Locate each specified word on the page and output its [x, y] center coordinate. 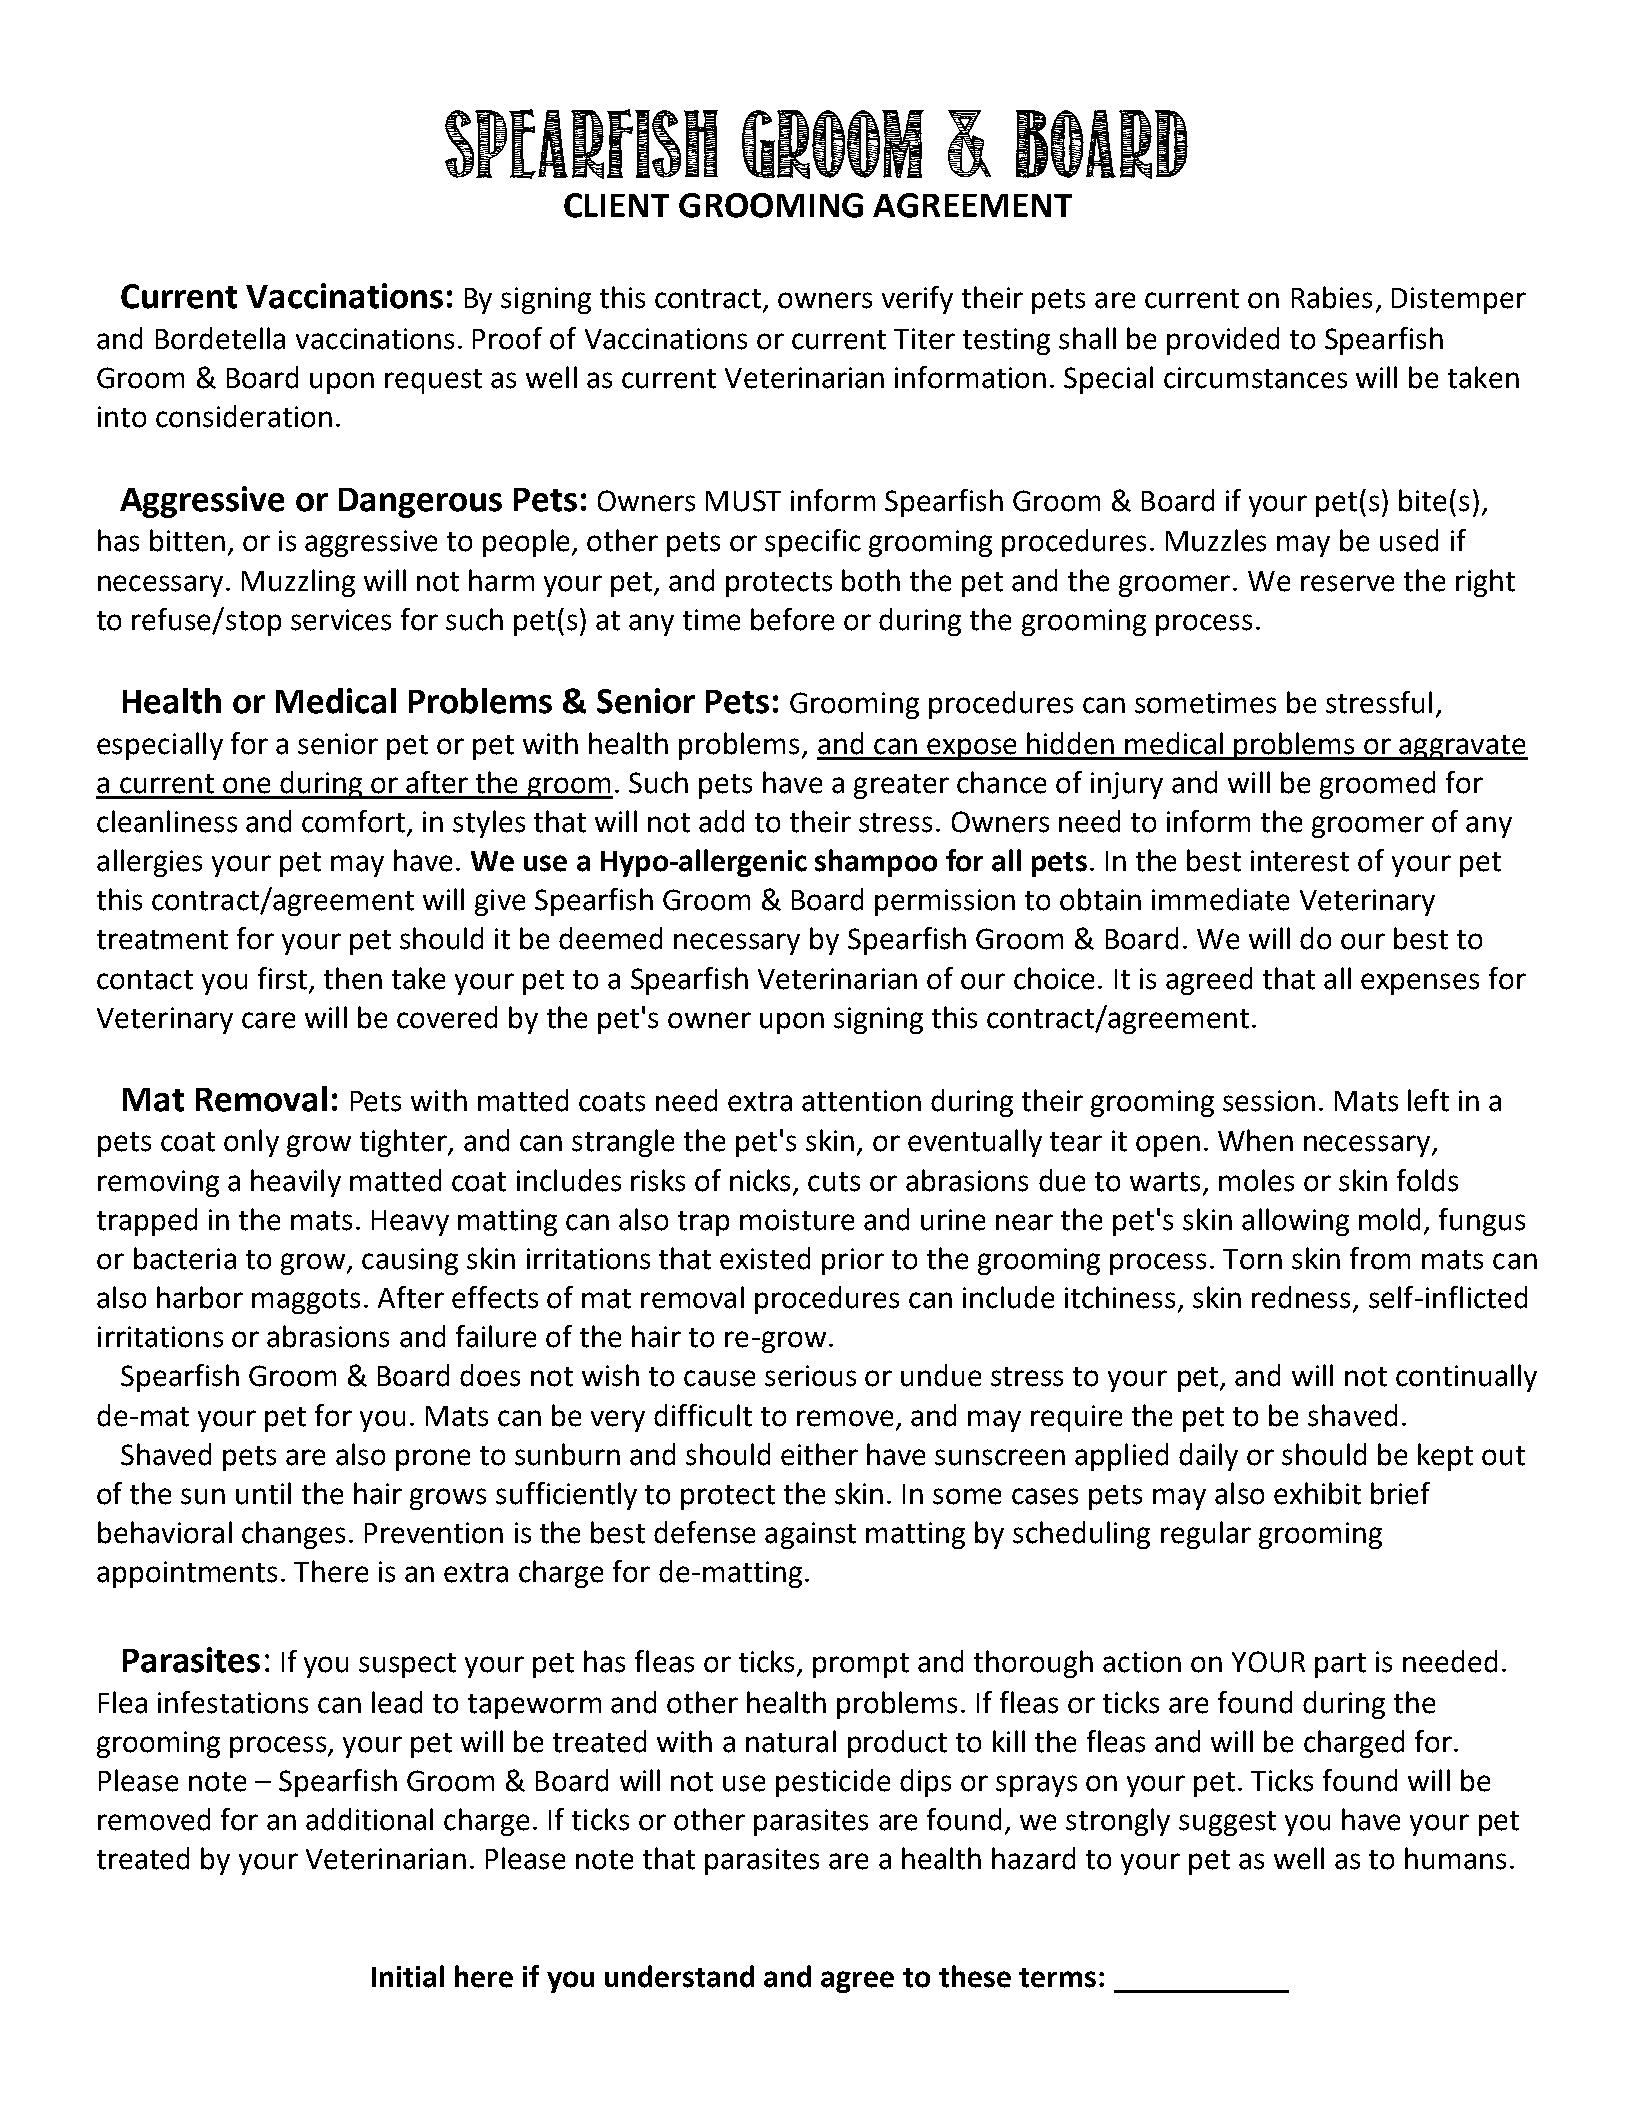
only [251, 1143]
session [1269, 1101]
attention [861, 1101]
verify [917, 300]
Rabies [1332, 297]
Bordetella [220, 338]
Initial [408, 1976]
